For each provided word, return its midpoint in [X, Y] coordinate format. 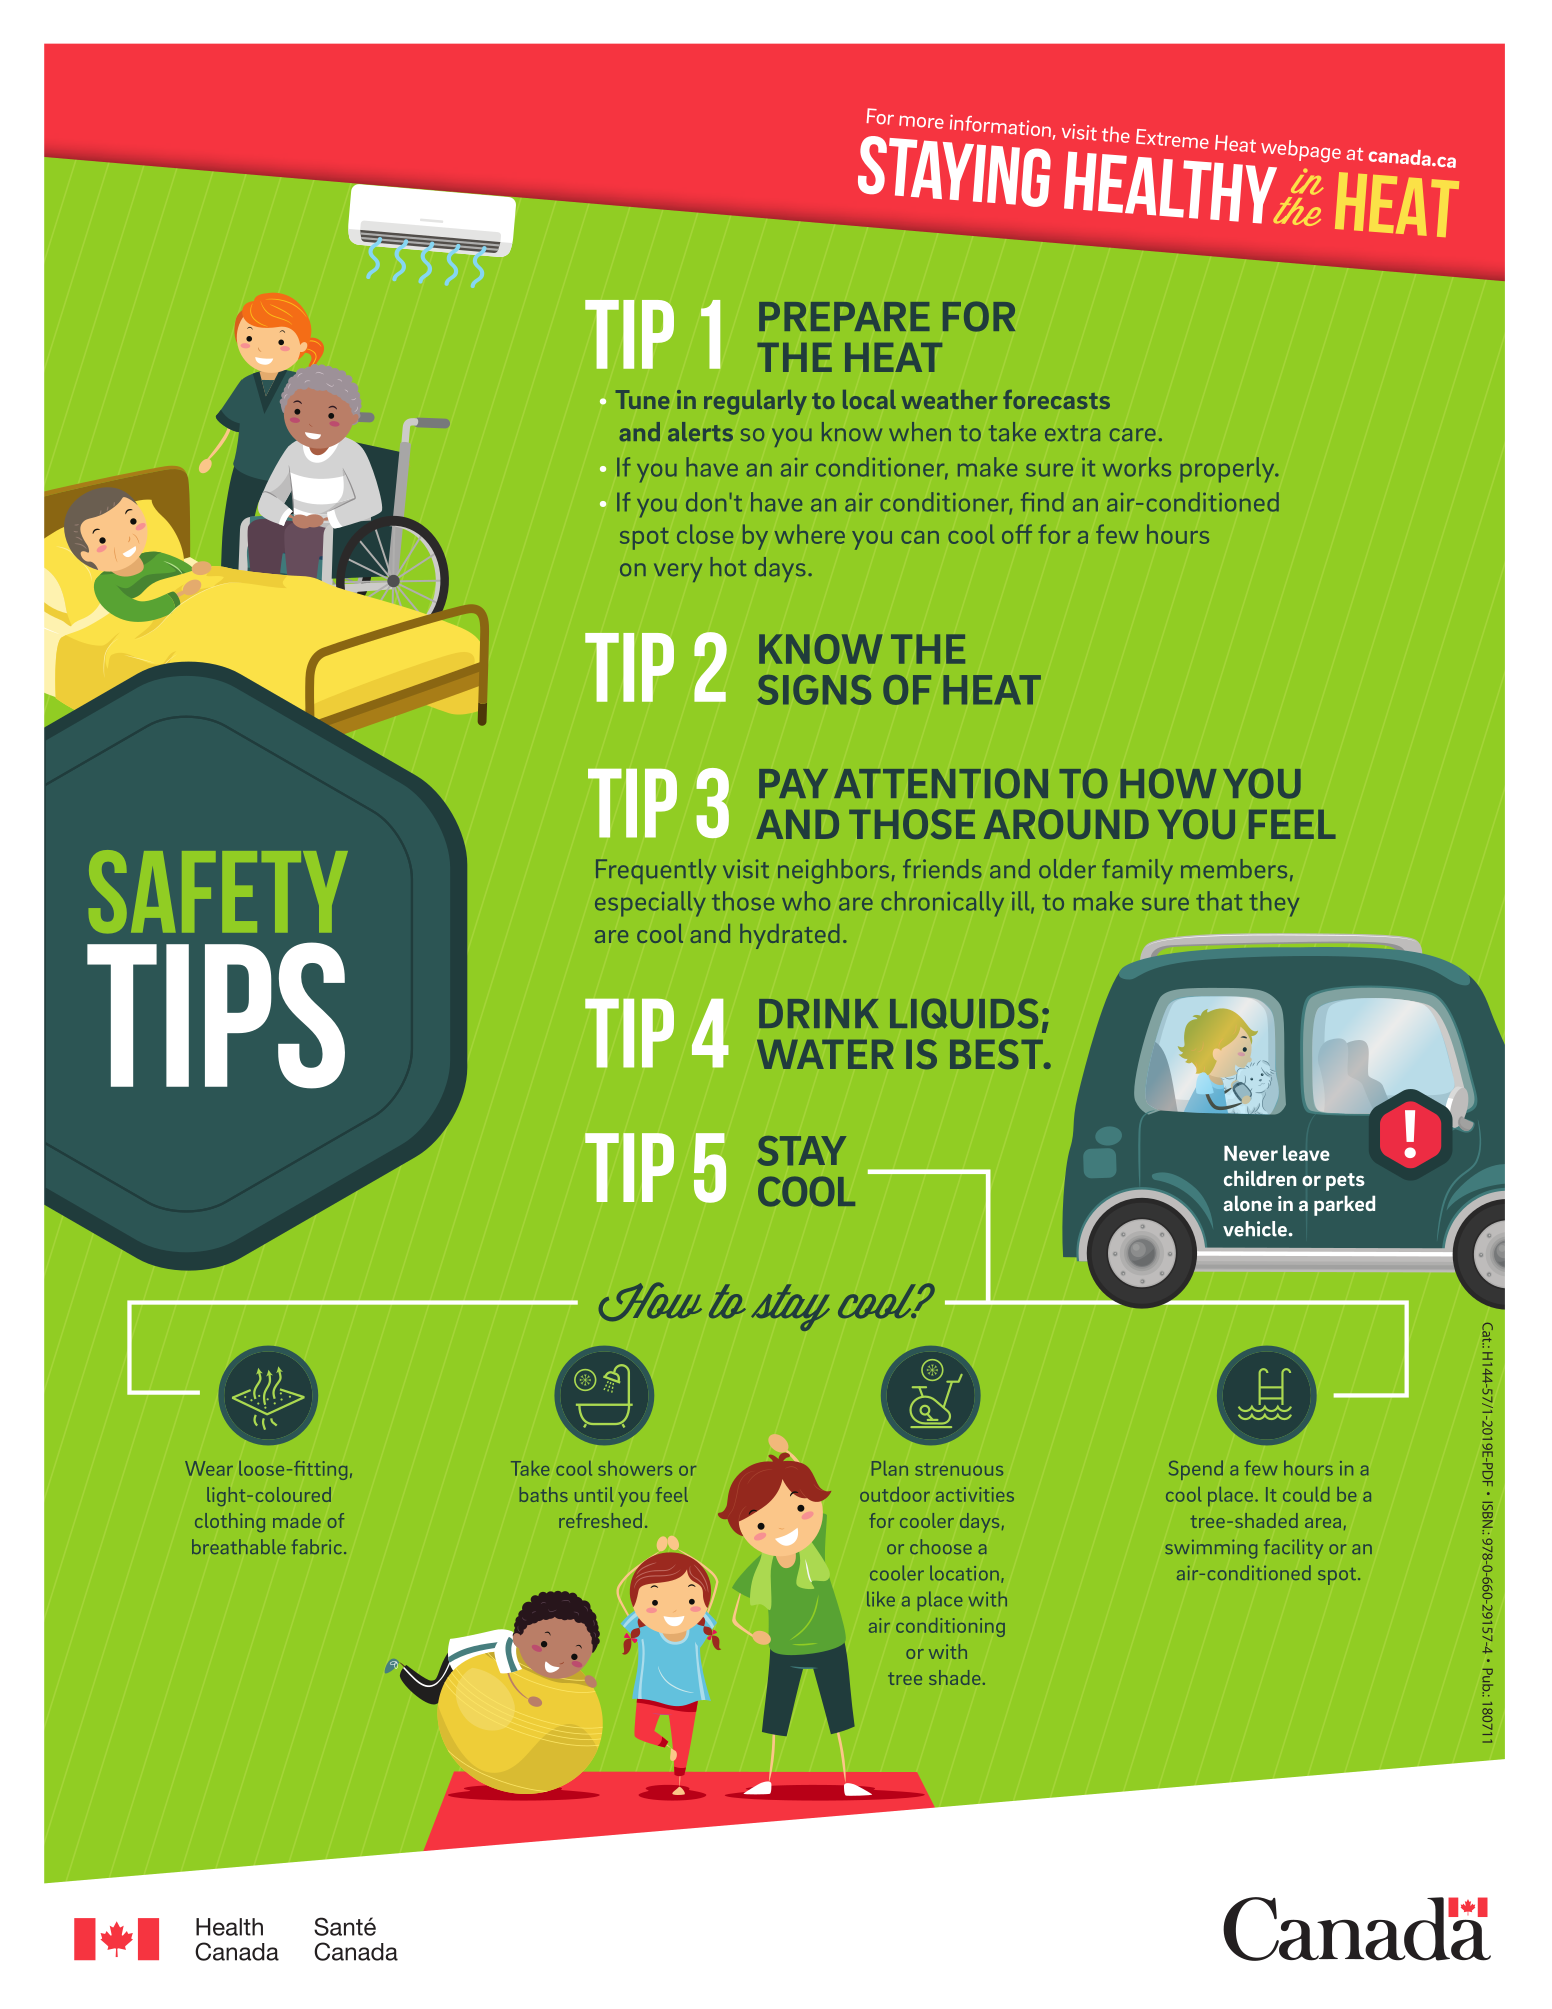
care [1132, 434]
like [881, 1599]
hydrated [789, 936]
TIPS [216, 1015]
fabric [317, 1546]
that [1219, 901]
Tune [642, 399]
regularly [755, 402]
